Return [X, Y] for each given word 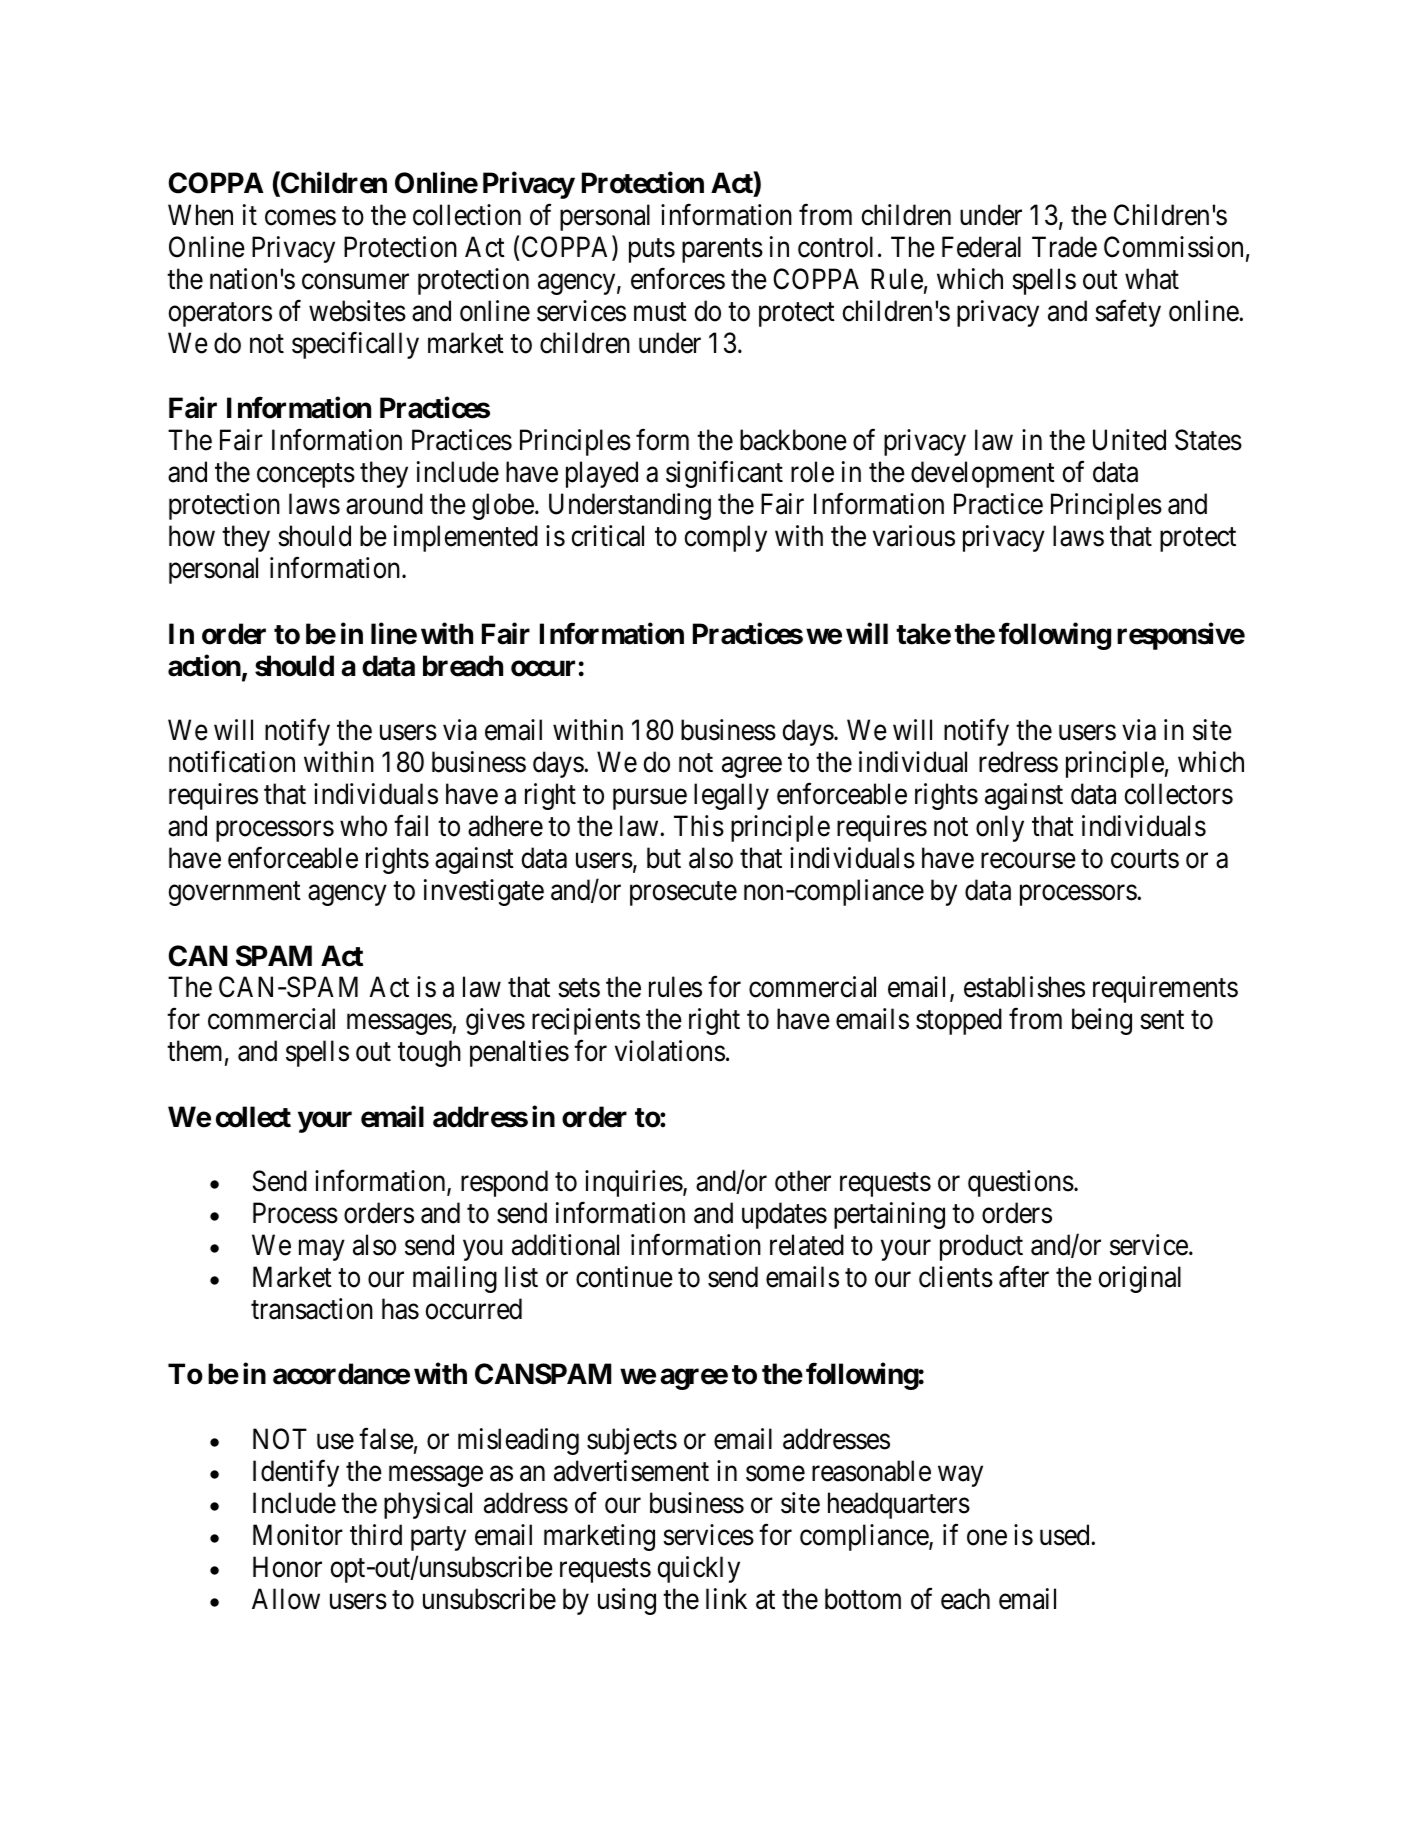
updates [784, 1215]
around [384, 504]
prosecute [683, 894]
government [234, 894]
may [322, 1250]
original [1139, 1279]
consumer [355, 282]
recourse [1028, 861]
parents [722, 251]
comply [725, 538]
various [914, 536]
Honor [287, 1567]
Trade [1064, 247]
